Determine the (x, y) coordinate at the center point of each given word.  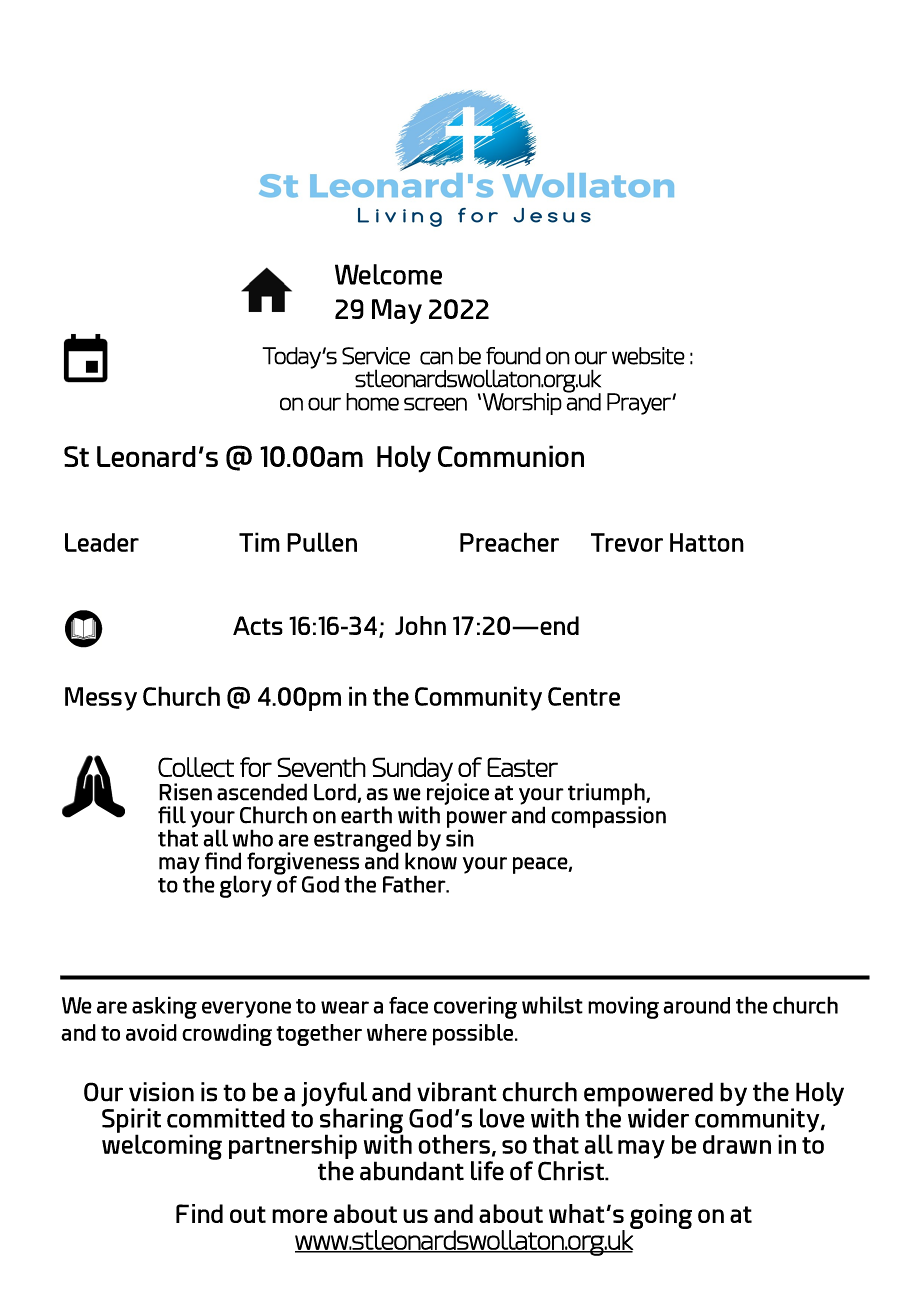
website (648, 356)
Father (415, 884)
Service (376, 356)
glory (246, 886)
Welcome (388, 274)
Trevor (627, 542)
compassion (608, 816)
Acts (258, 625)
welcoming (162, 1146)
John (420, 625)
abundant (412, 1171)
